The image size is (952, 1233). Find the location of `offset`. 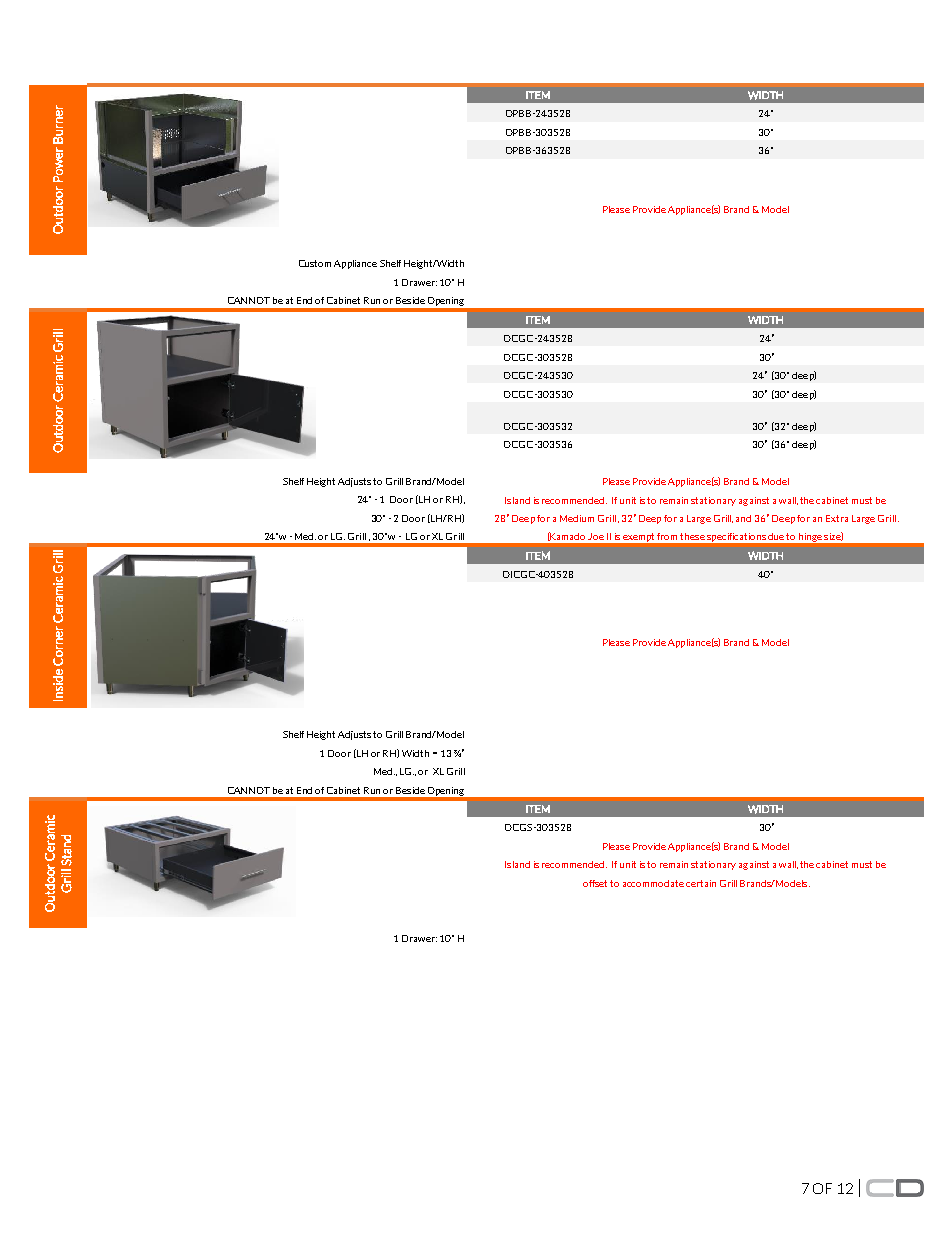

offset is located at coordinates (597, 883).
